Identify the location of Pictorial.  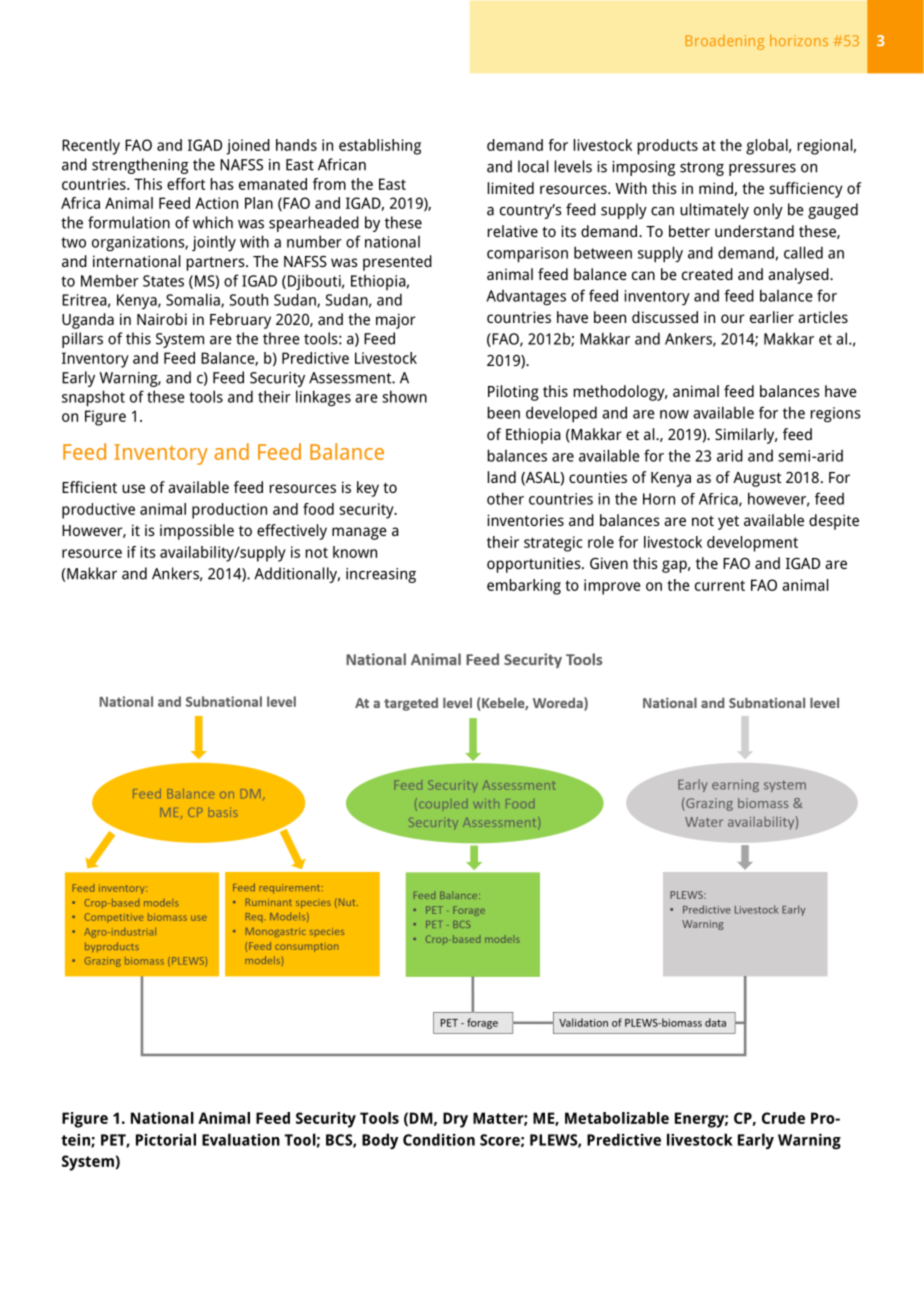
(166, 1139).
